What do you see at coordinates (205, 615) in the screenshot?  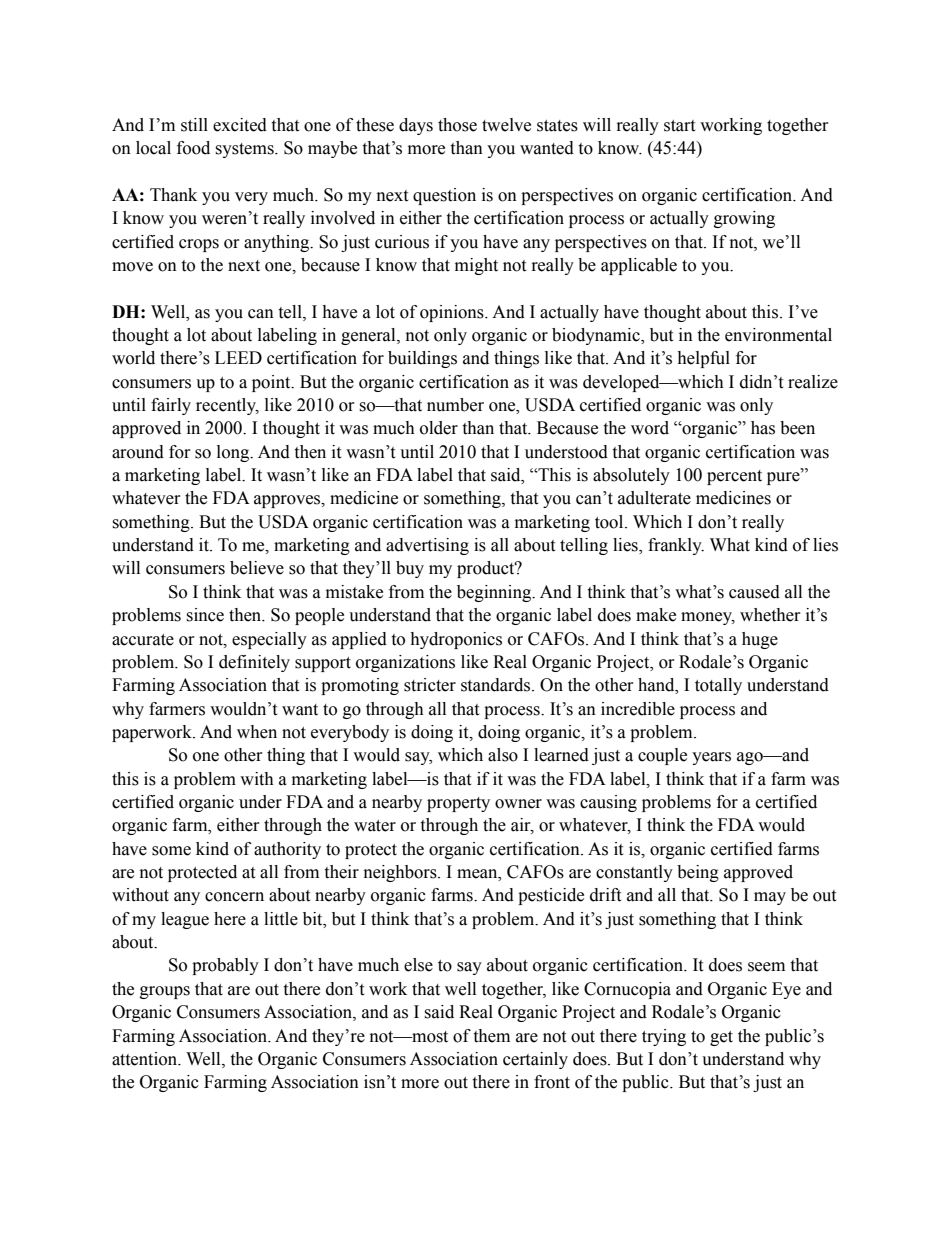 I see `since` at bounding box center [205, 615].
